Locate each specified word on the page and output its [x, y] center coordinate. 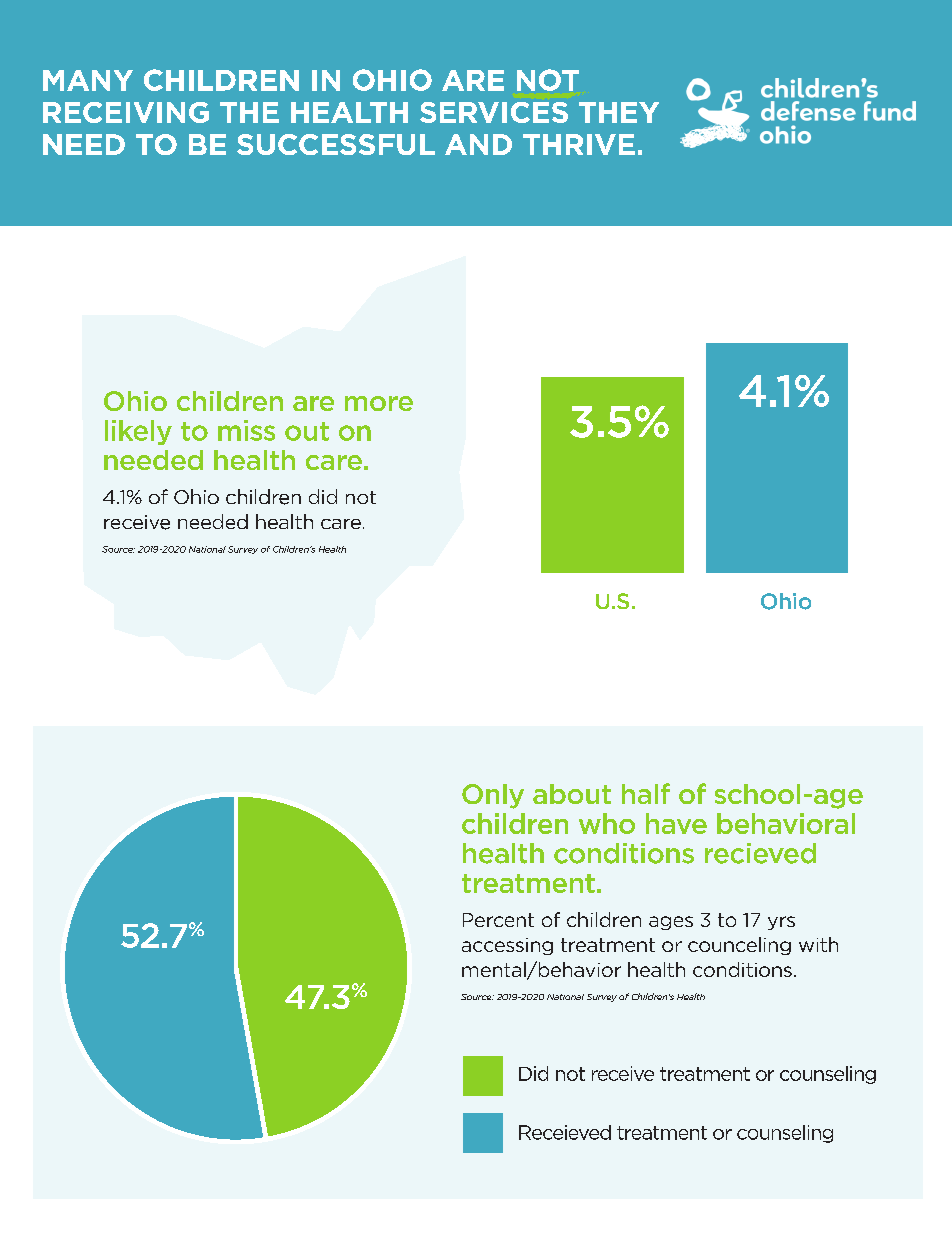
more [379, 403]
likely [138, 432]
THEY [619, 112]
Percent [498, 920]
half [646, 793]
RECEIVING [126, 112]
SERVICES [494, 112]
